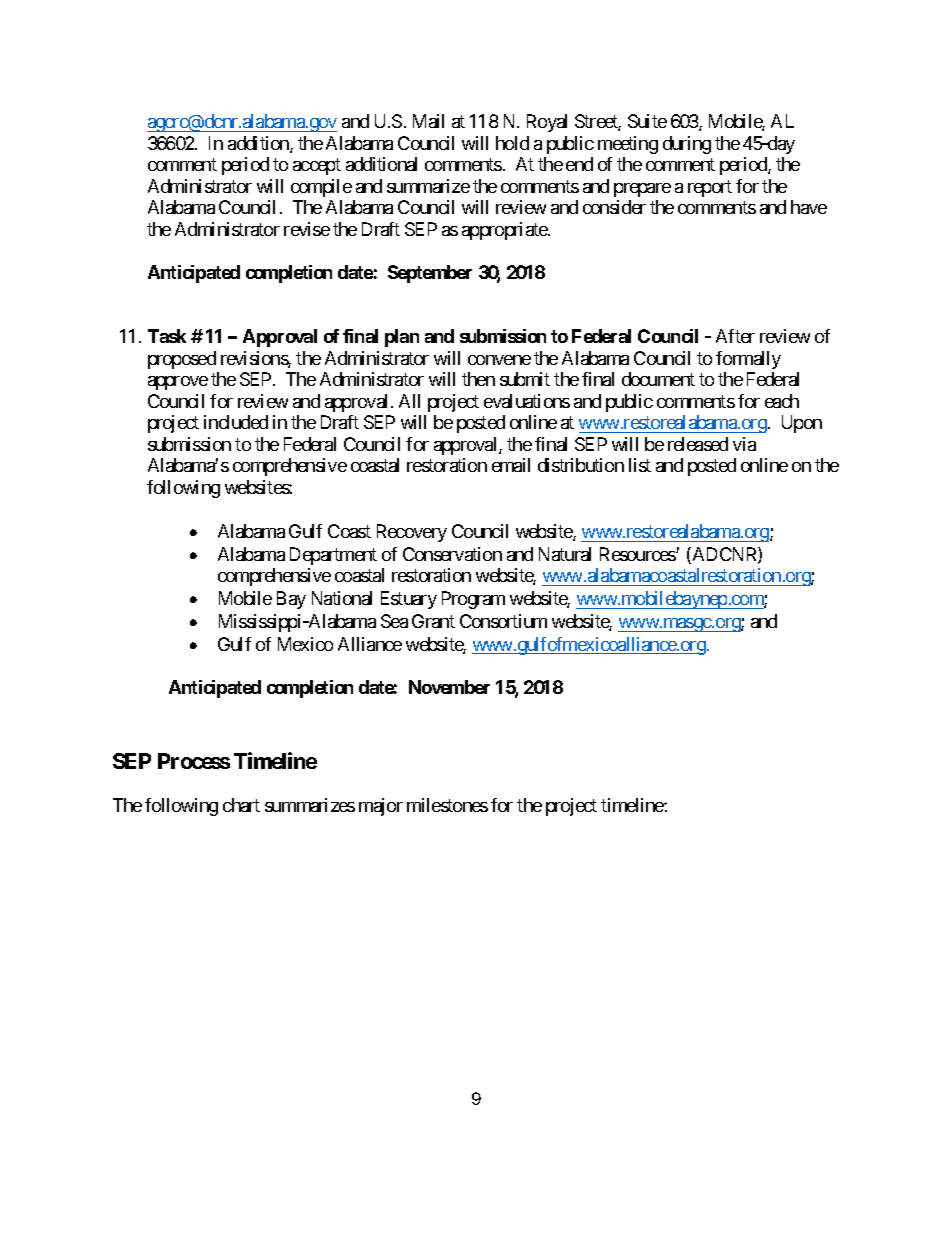 This page has height=1233, width=952. I want to click on included, so click(236, 422).
